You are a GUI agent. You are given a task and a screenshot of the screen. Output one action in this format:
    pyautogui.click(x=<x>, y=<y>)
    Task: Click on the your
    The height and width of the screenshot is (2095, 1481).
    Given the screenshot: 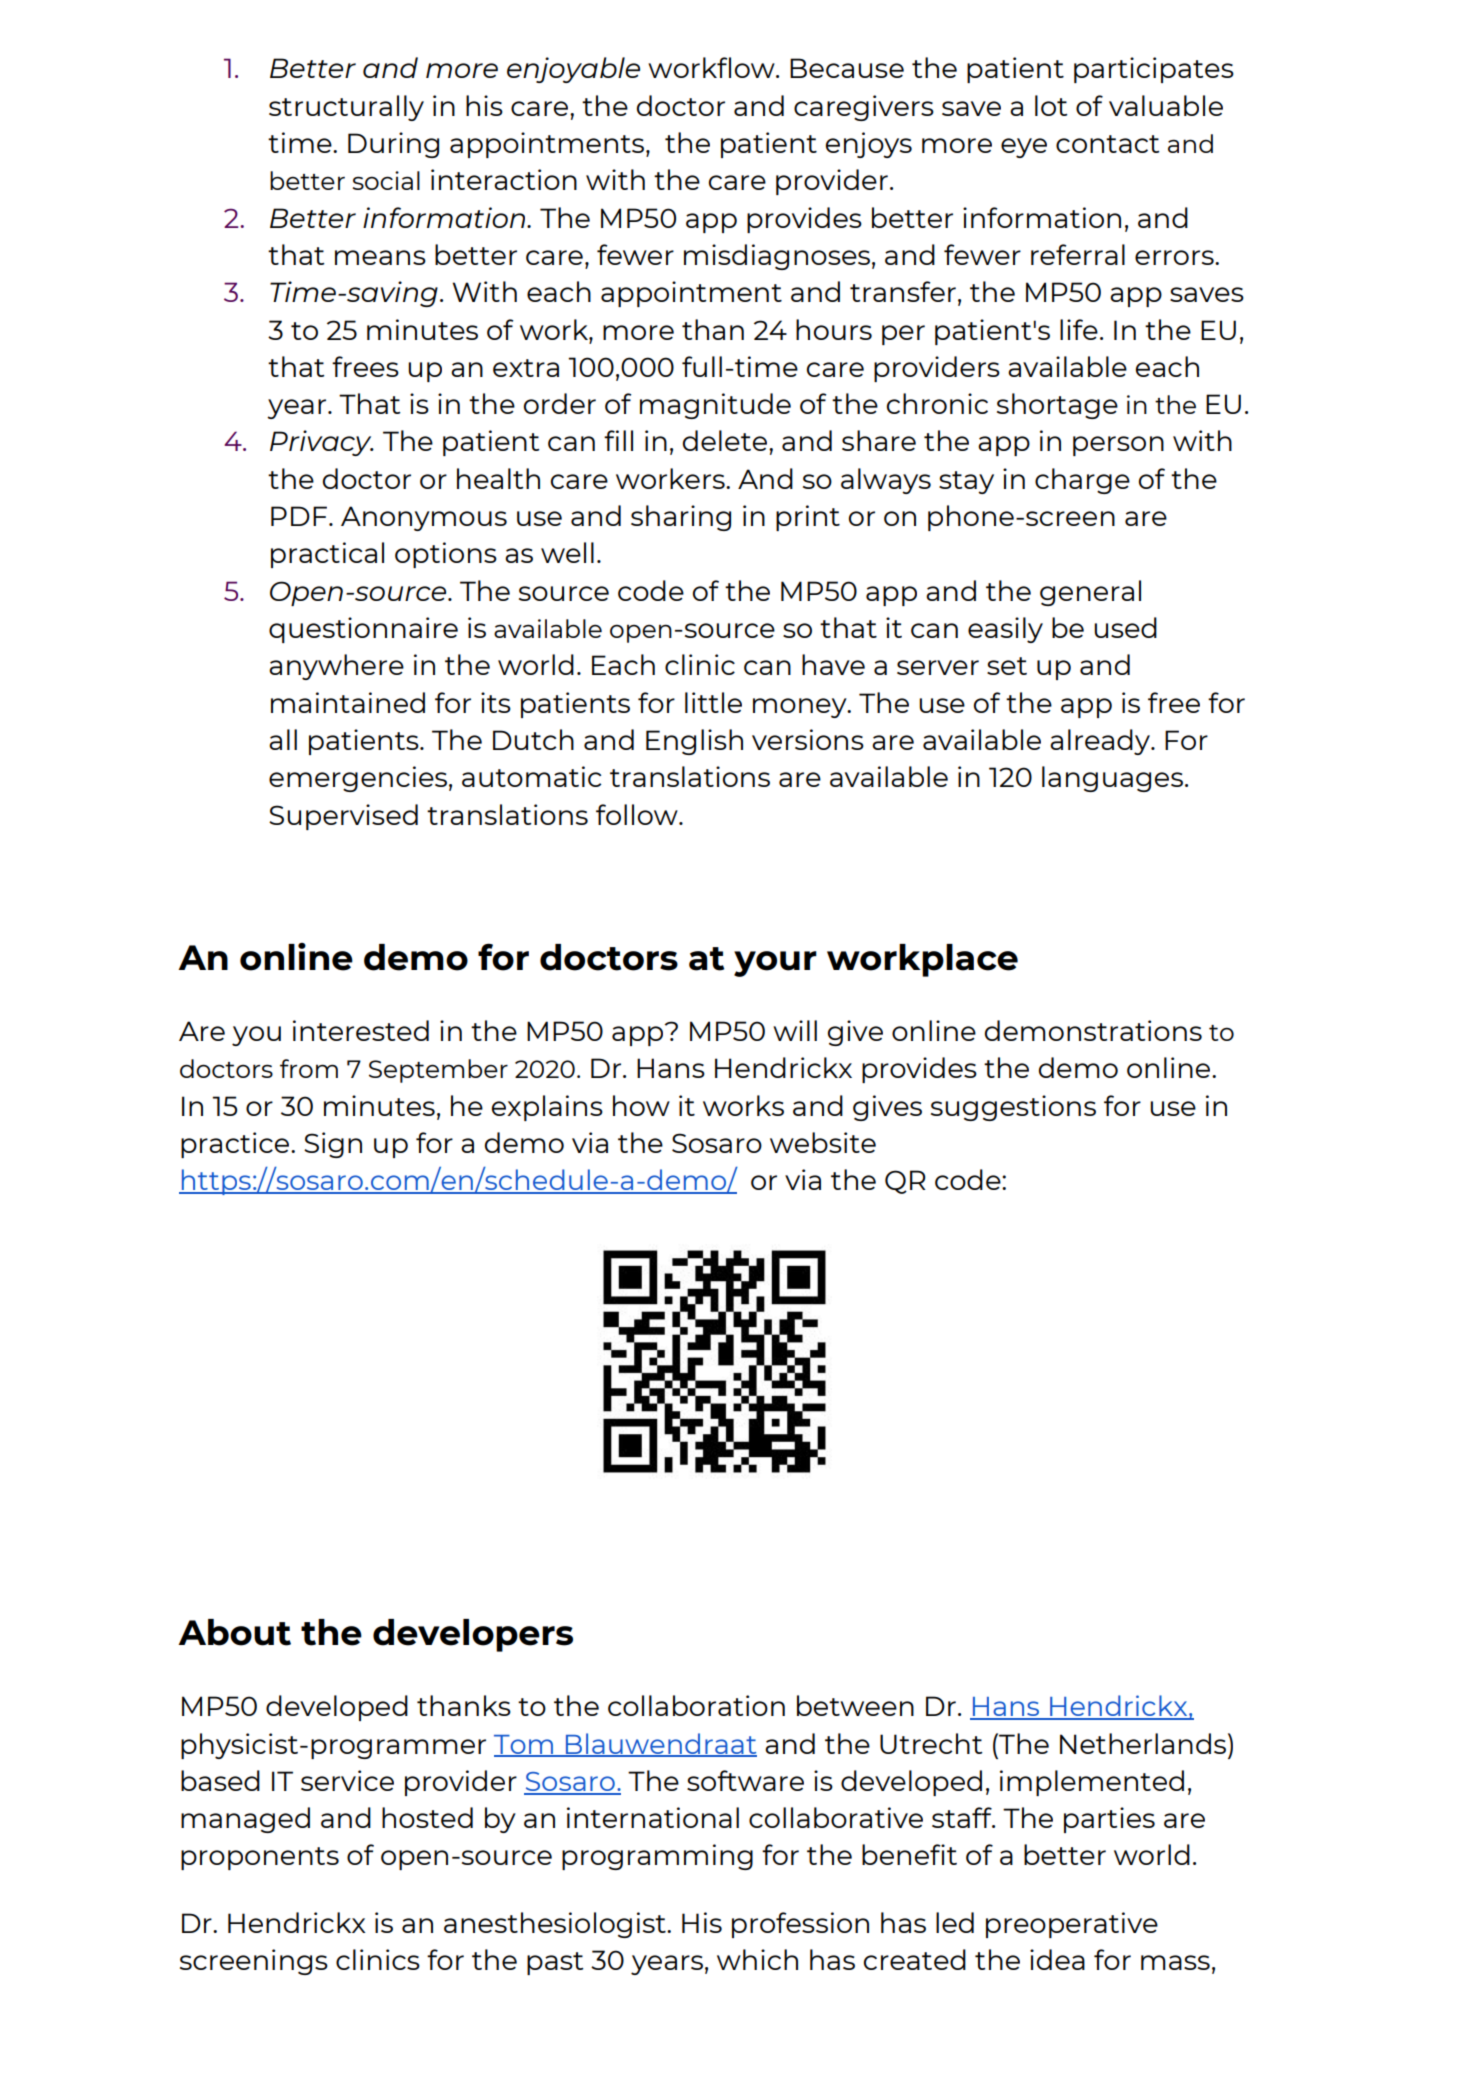 What is the action you would take?
    pyautogui.click(x=775, y=964)
